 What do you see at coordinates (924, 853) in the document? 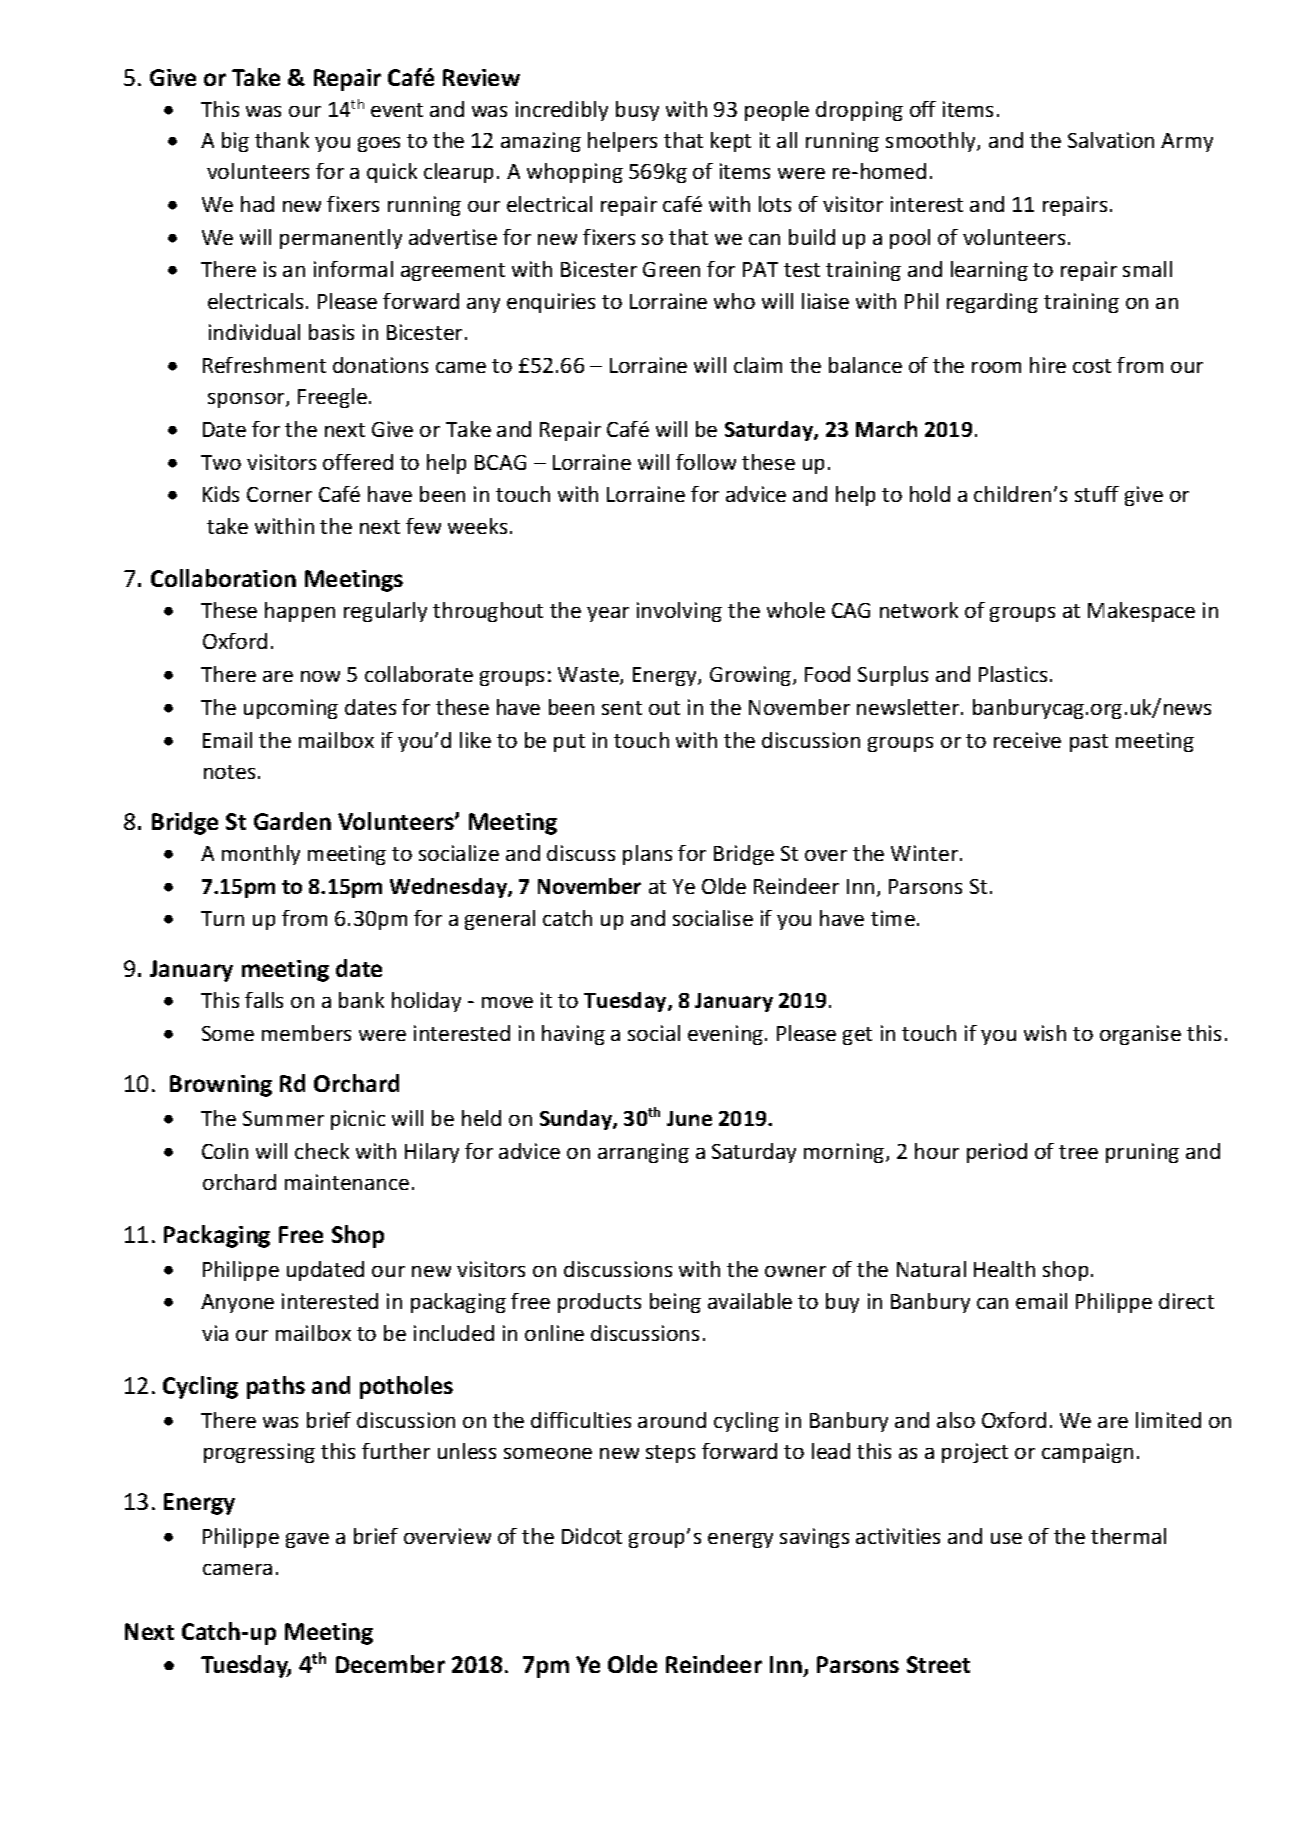
I see `Winter` at bounding box center [924, 853].
